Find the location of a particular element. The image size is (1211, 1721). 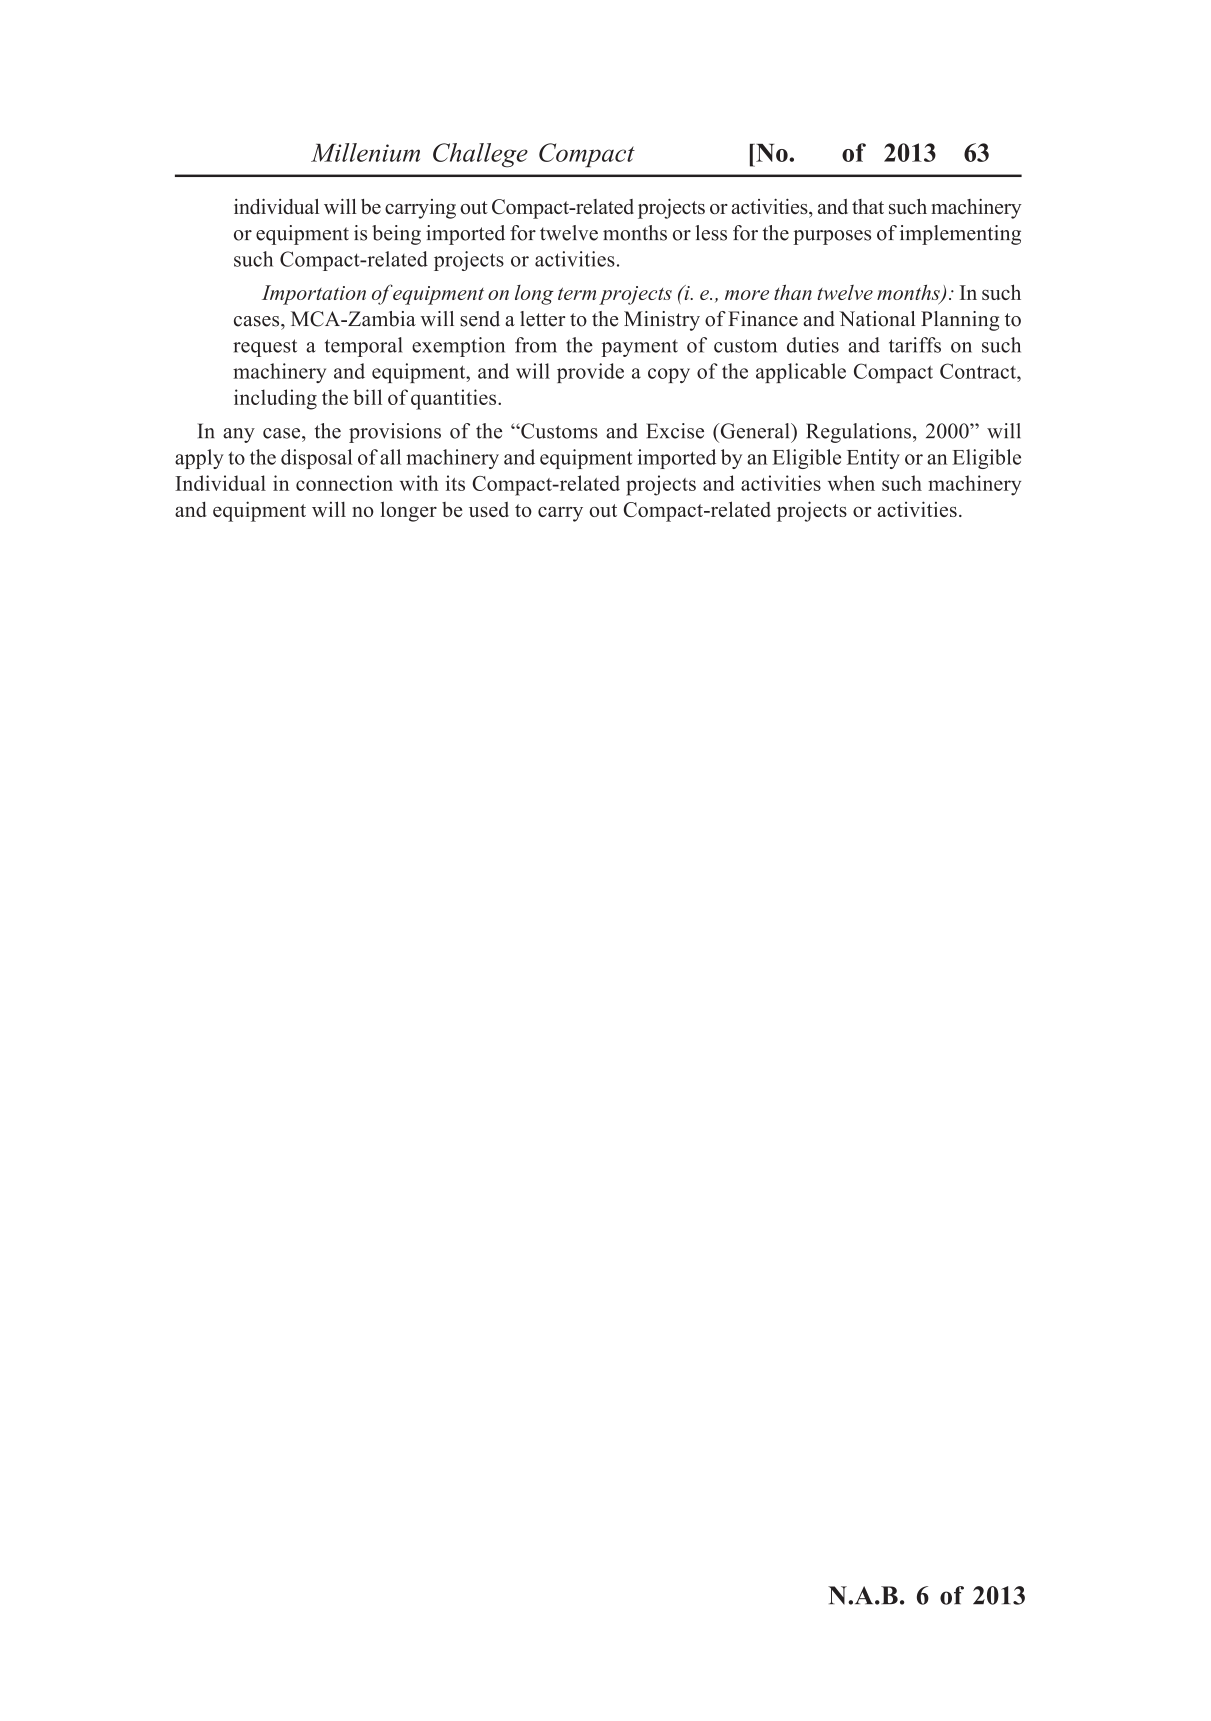

less is located at coordinates (711, 233).
